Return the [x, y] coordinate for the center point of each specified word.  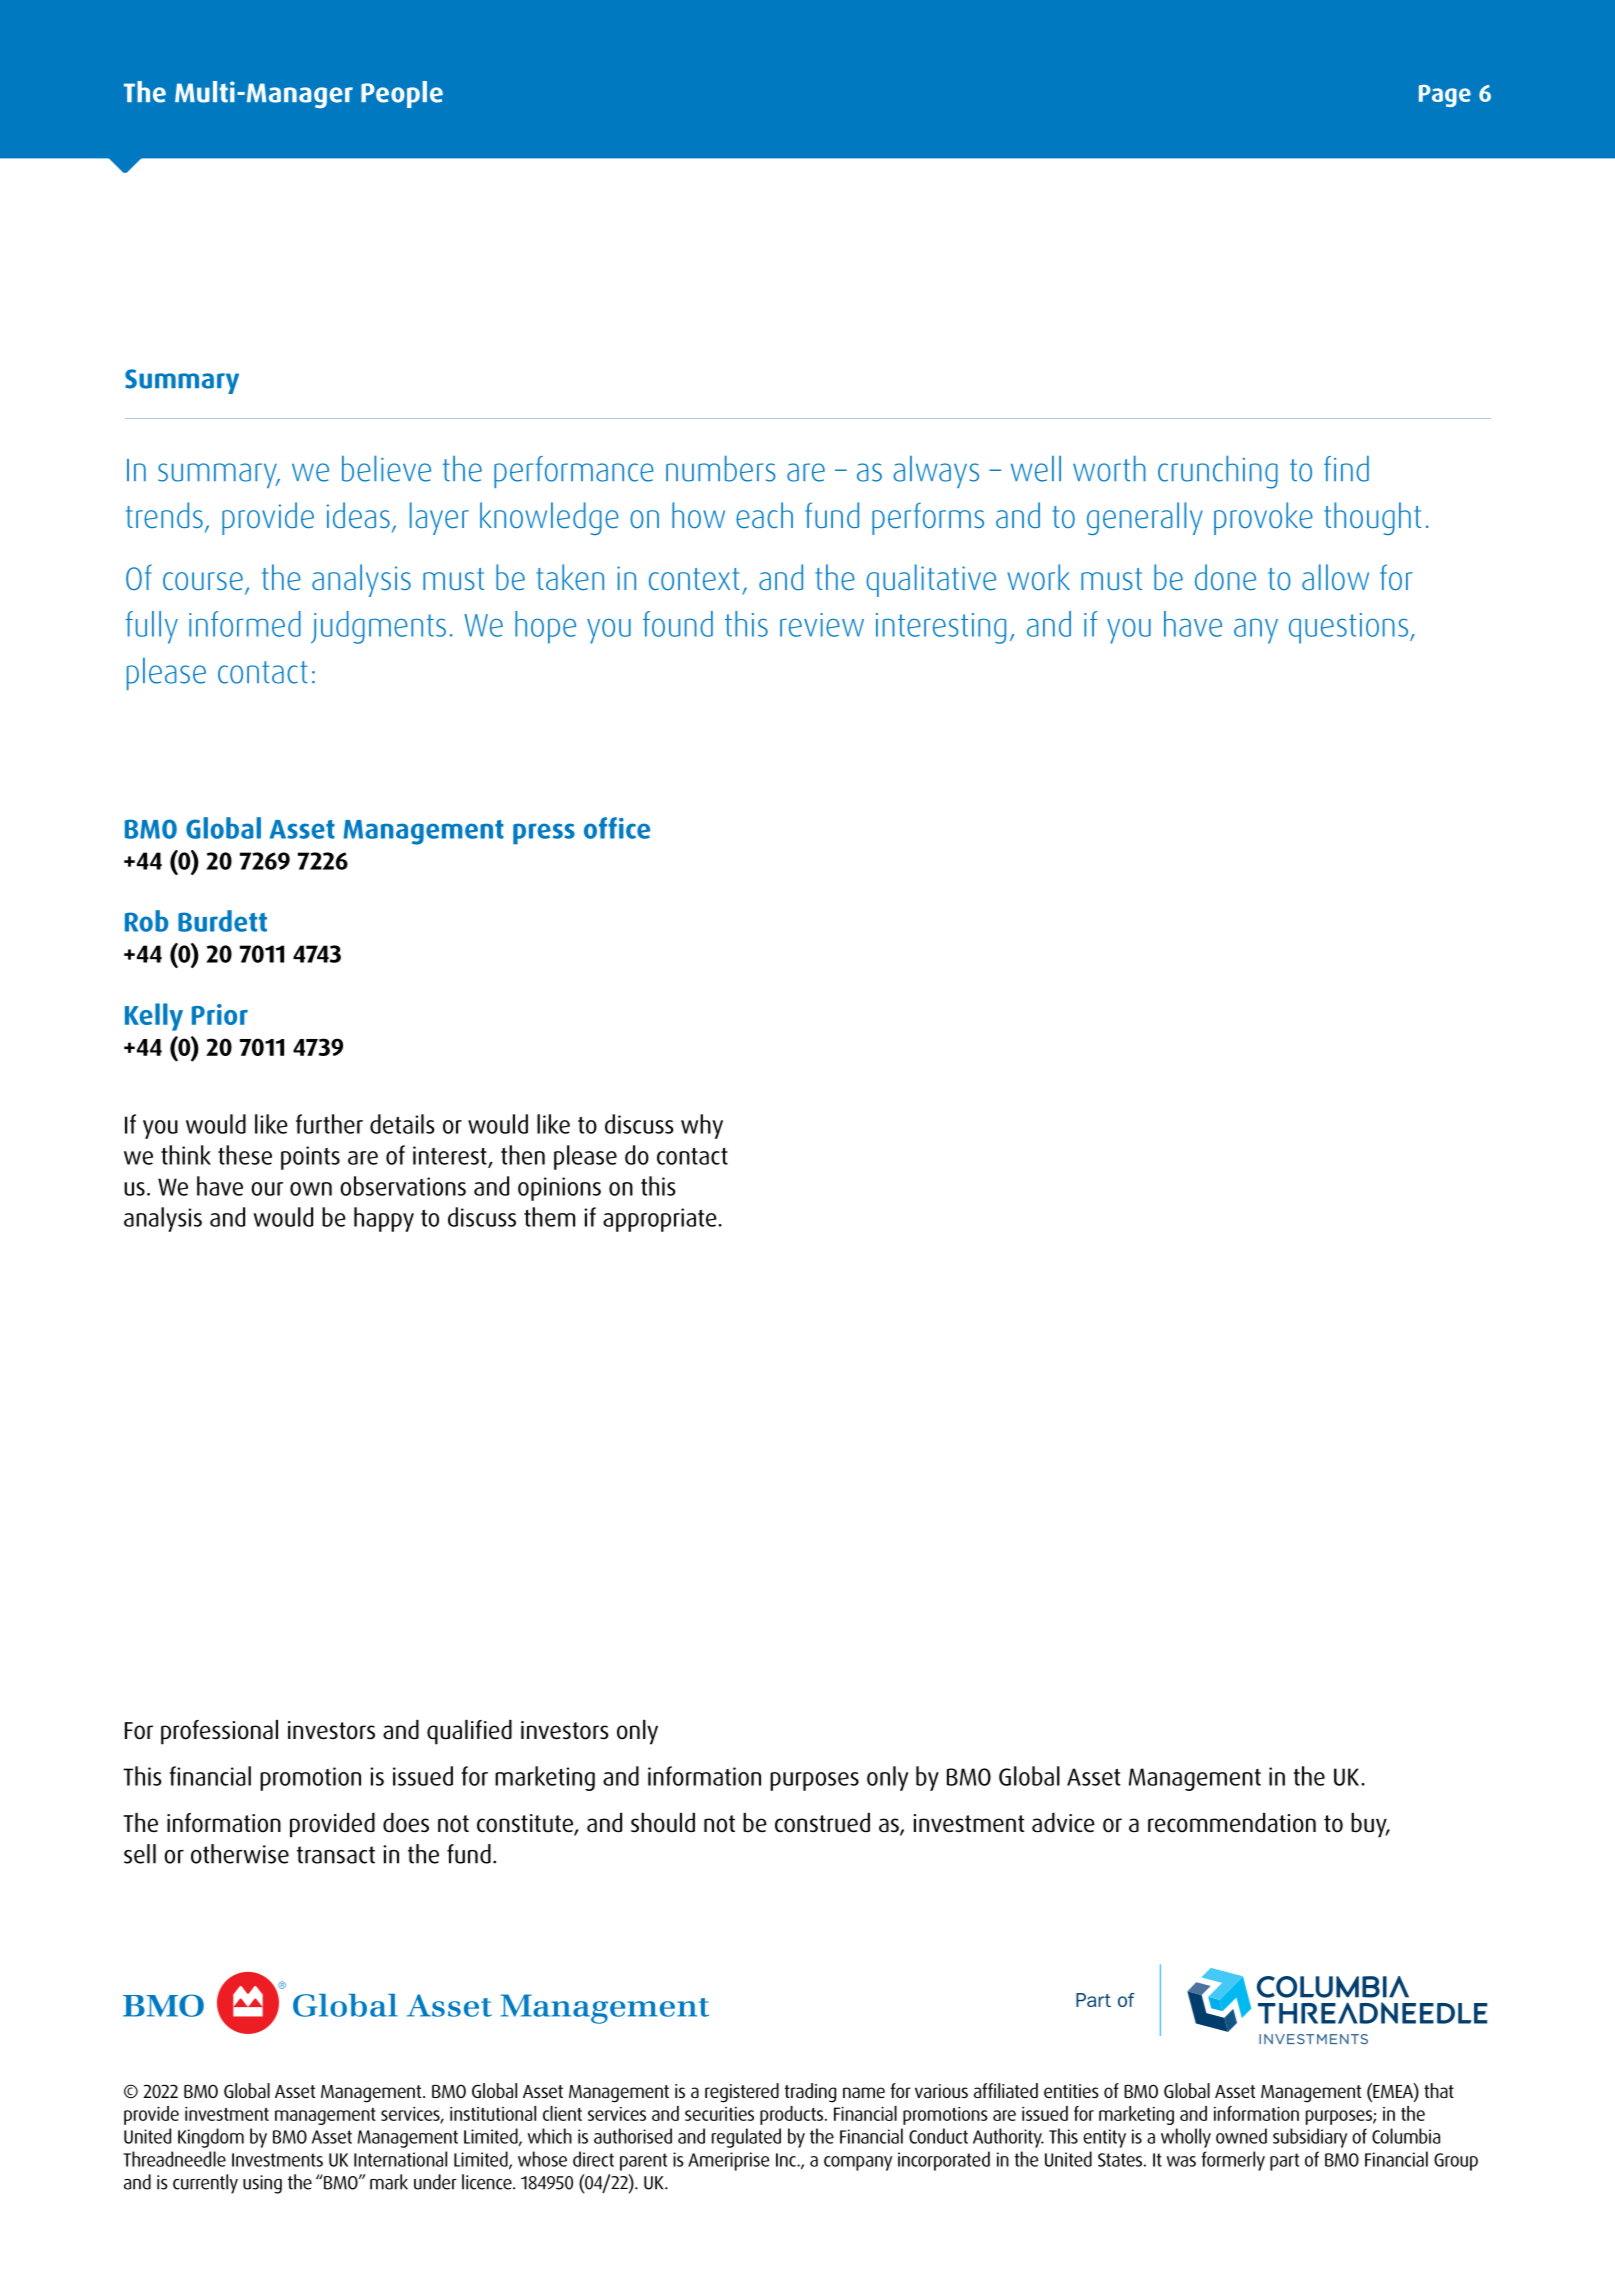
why [702, 1126]
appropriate [661, 1220]
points [310, 1158]
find [1346, 469]
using [262, 2184]
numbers [721, 469]
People [402, 94]
